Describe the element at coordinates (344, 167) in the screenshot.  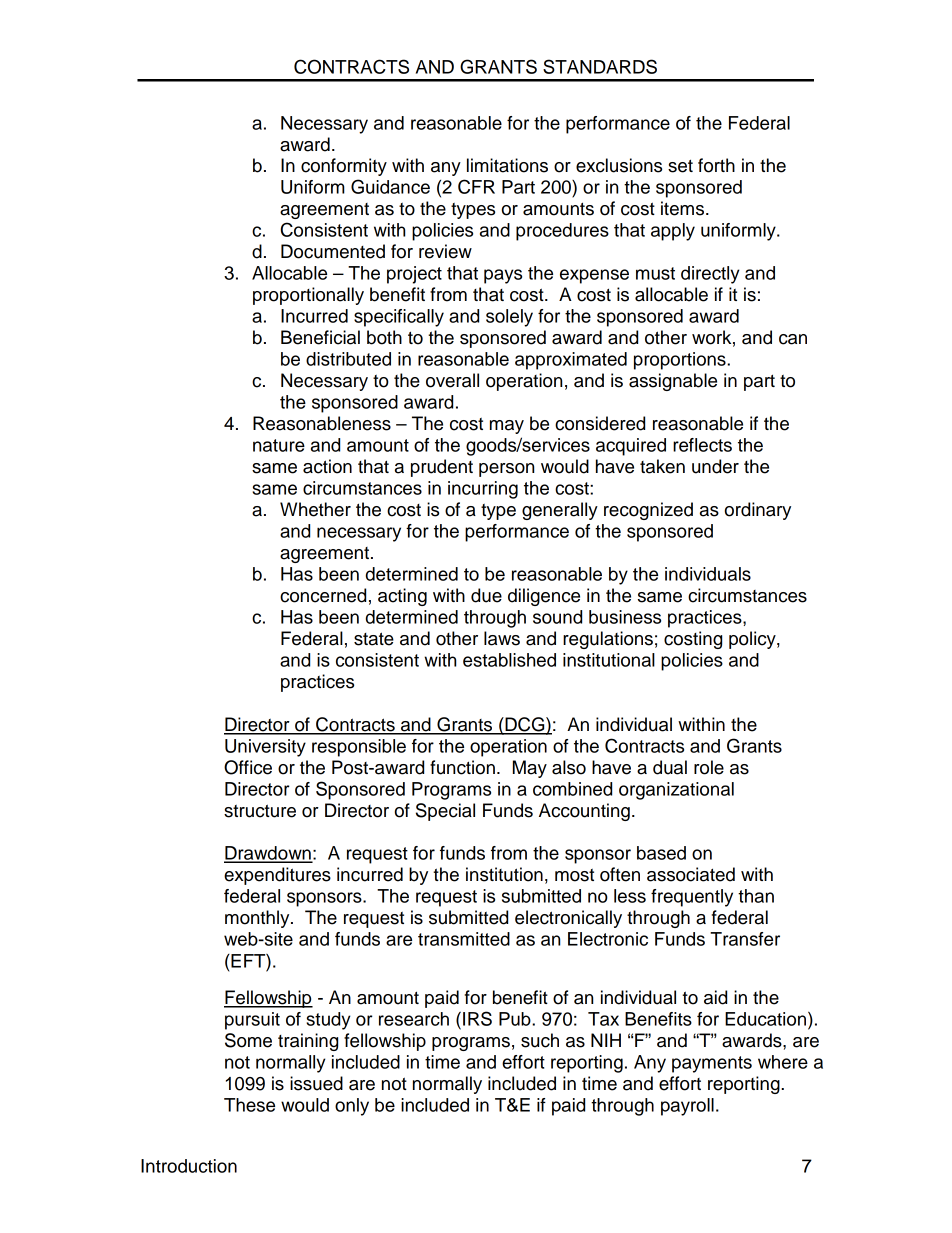
I see `conformity` at that location.
